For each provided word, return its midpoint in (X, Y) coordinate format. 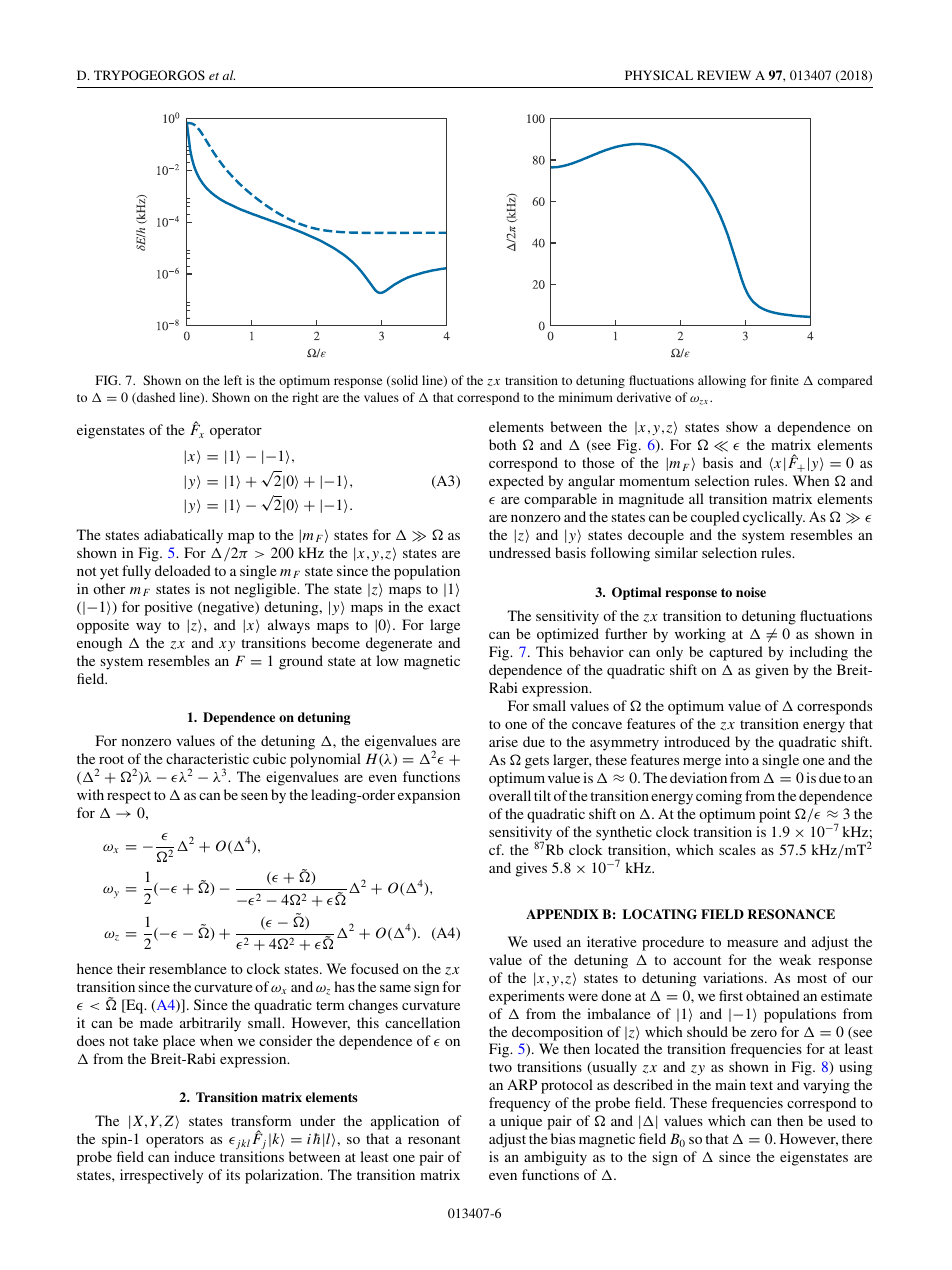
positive (168, 608)
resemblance (188, 968)
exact (444, 607)
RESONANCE (791, 914)
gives (531, 869)
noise (751, 592)
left (233, 380)
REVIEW (724, 75)
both (502, 444)
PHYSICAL (659, 75)
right (305, 398)
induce (194, 1156)
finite (785, 380)
